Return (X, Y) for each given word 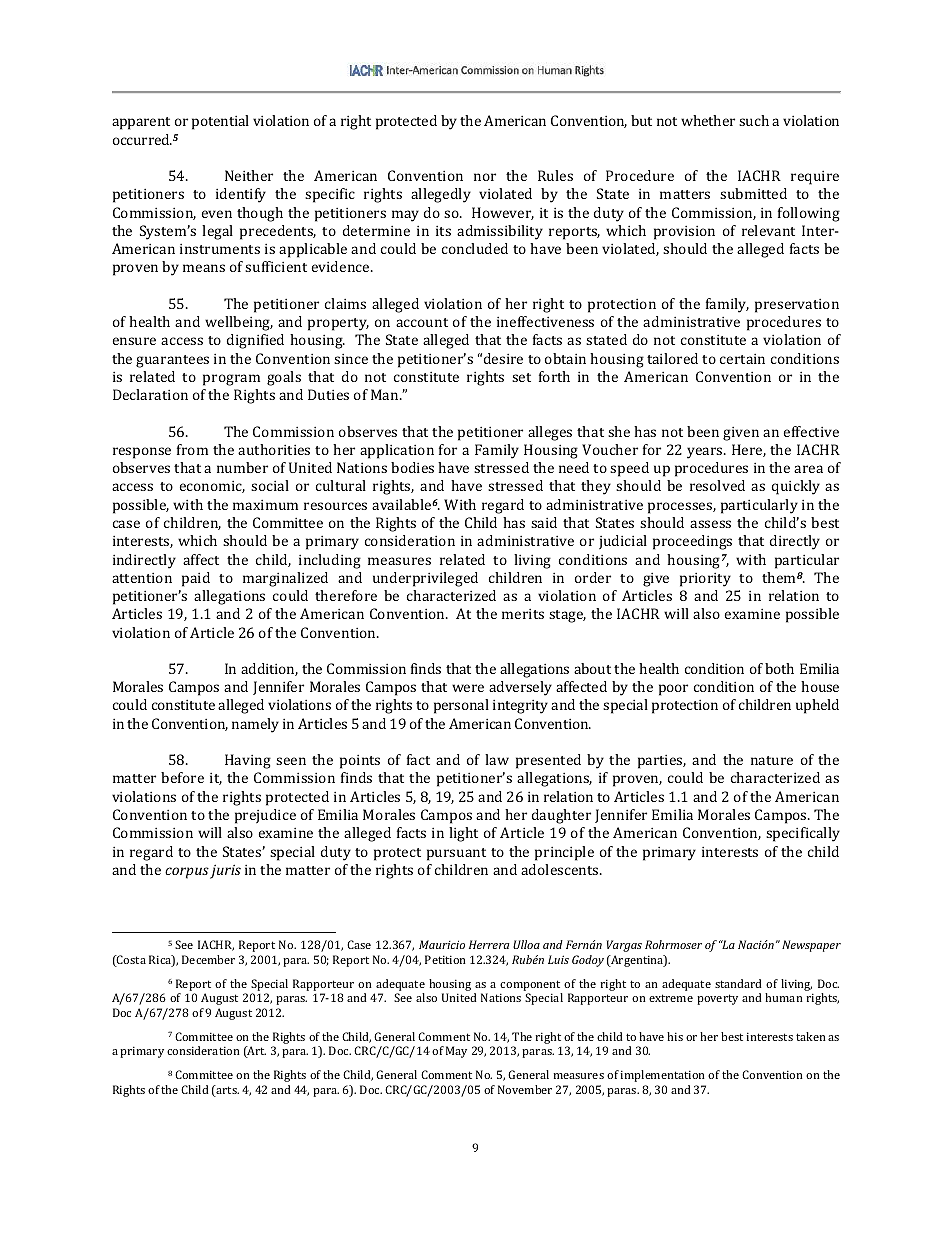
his (675, 1036)
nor (485, 177)
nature (772, 760)
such (754, 120)
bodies (412, 467)
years (706, 453)
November (525, 1089)
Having (248, 761)
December (208, 959)
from (192, 449)
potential (220, 122)
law (497, 759)
